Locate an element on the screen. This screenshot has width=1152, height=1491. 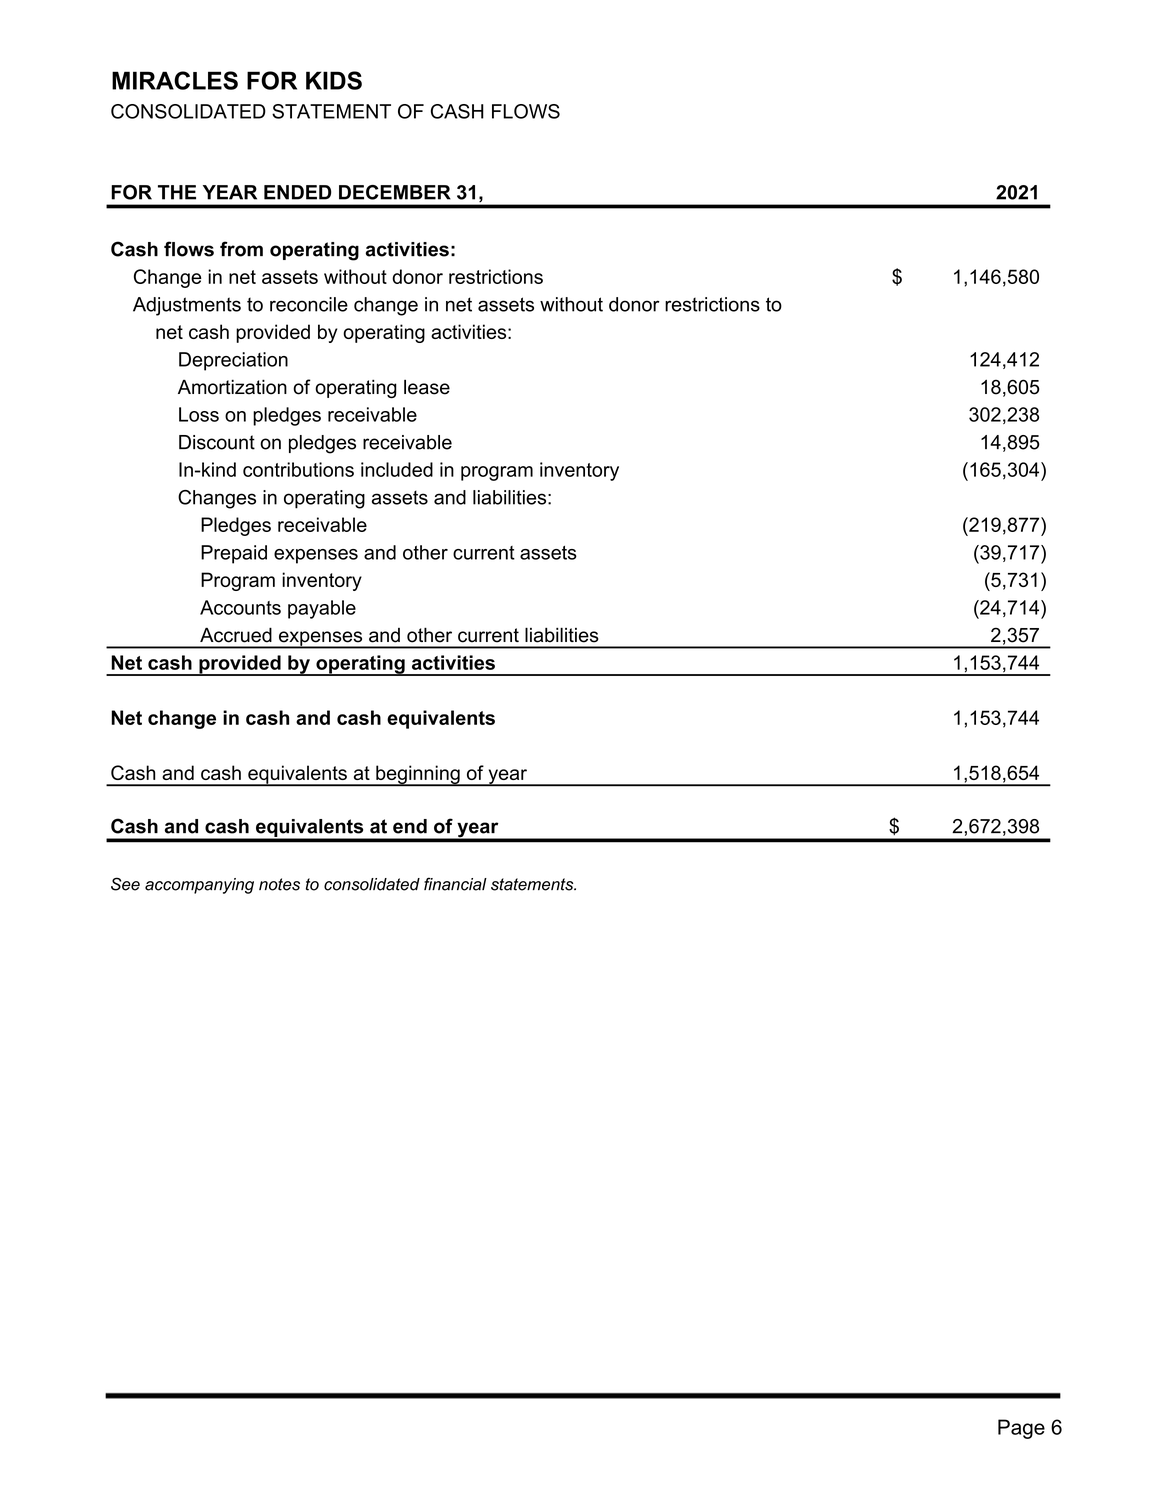
Accrued is located at coordinates (236, 635).
